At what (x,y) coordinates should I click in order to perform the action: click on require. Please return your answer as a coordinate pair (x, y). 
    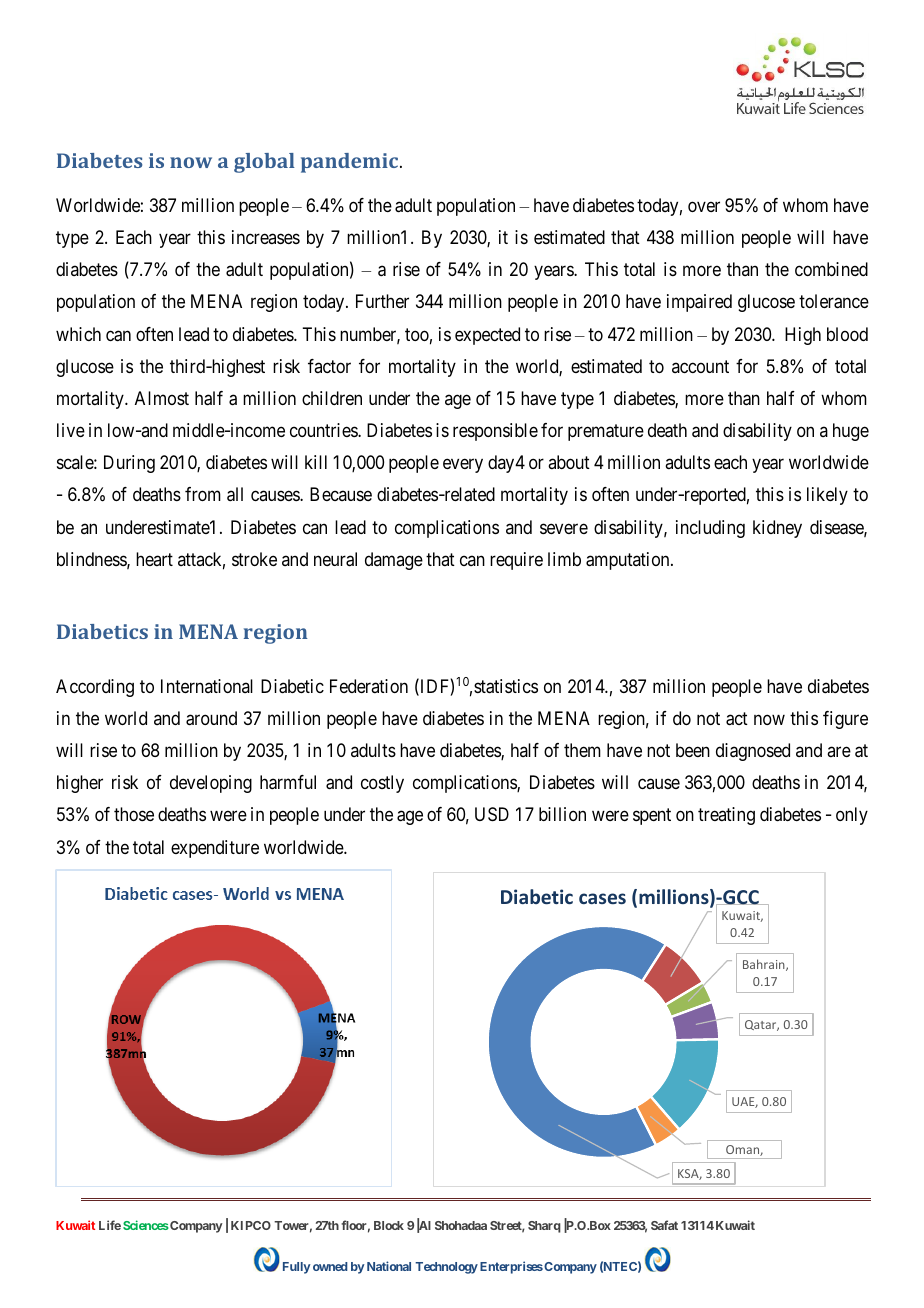
    Looking at the image, I should click on (516, 561).
